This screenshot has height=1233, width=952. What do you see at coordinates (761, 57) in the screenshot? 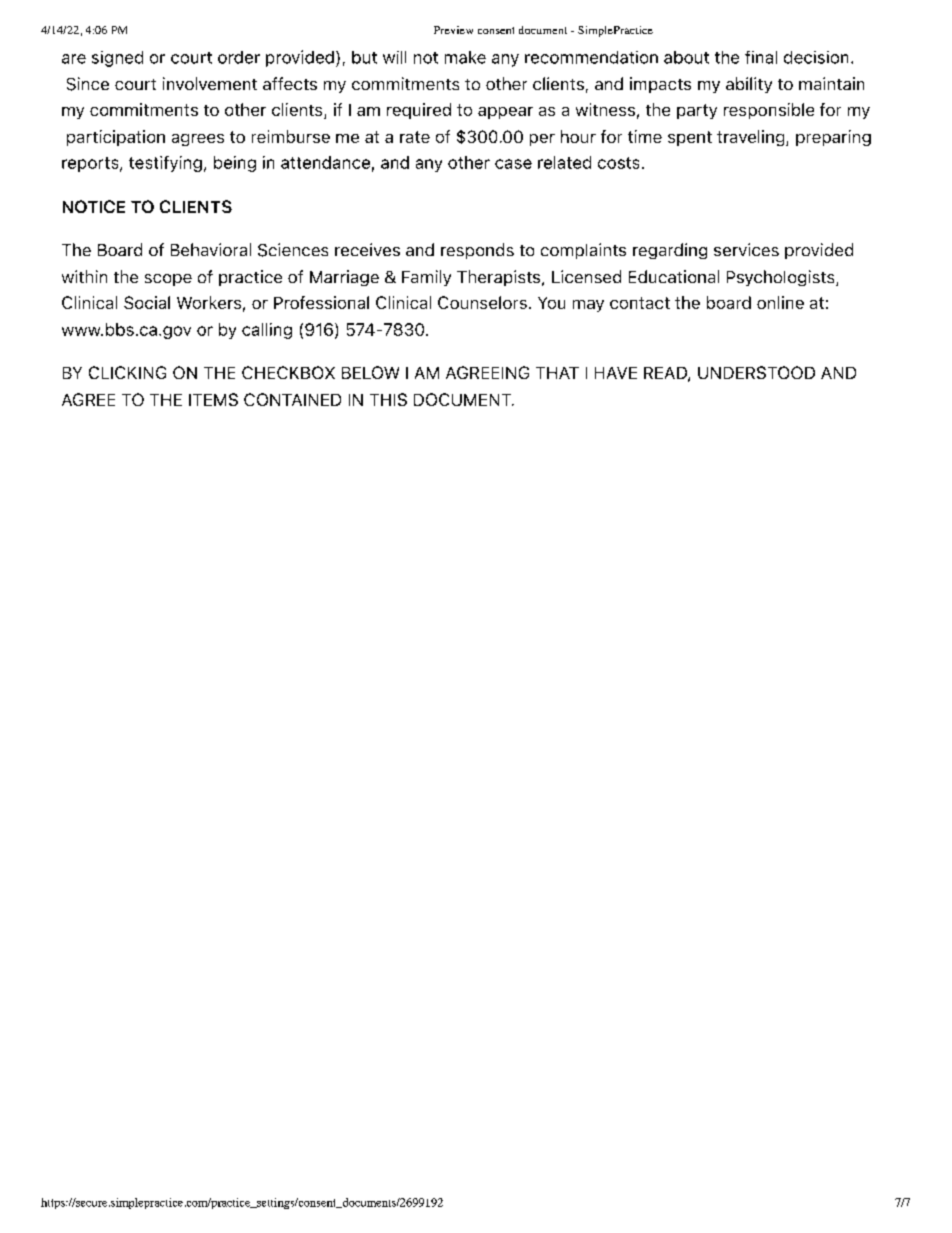
I see `final` at bounding box center [761, 57].
